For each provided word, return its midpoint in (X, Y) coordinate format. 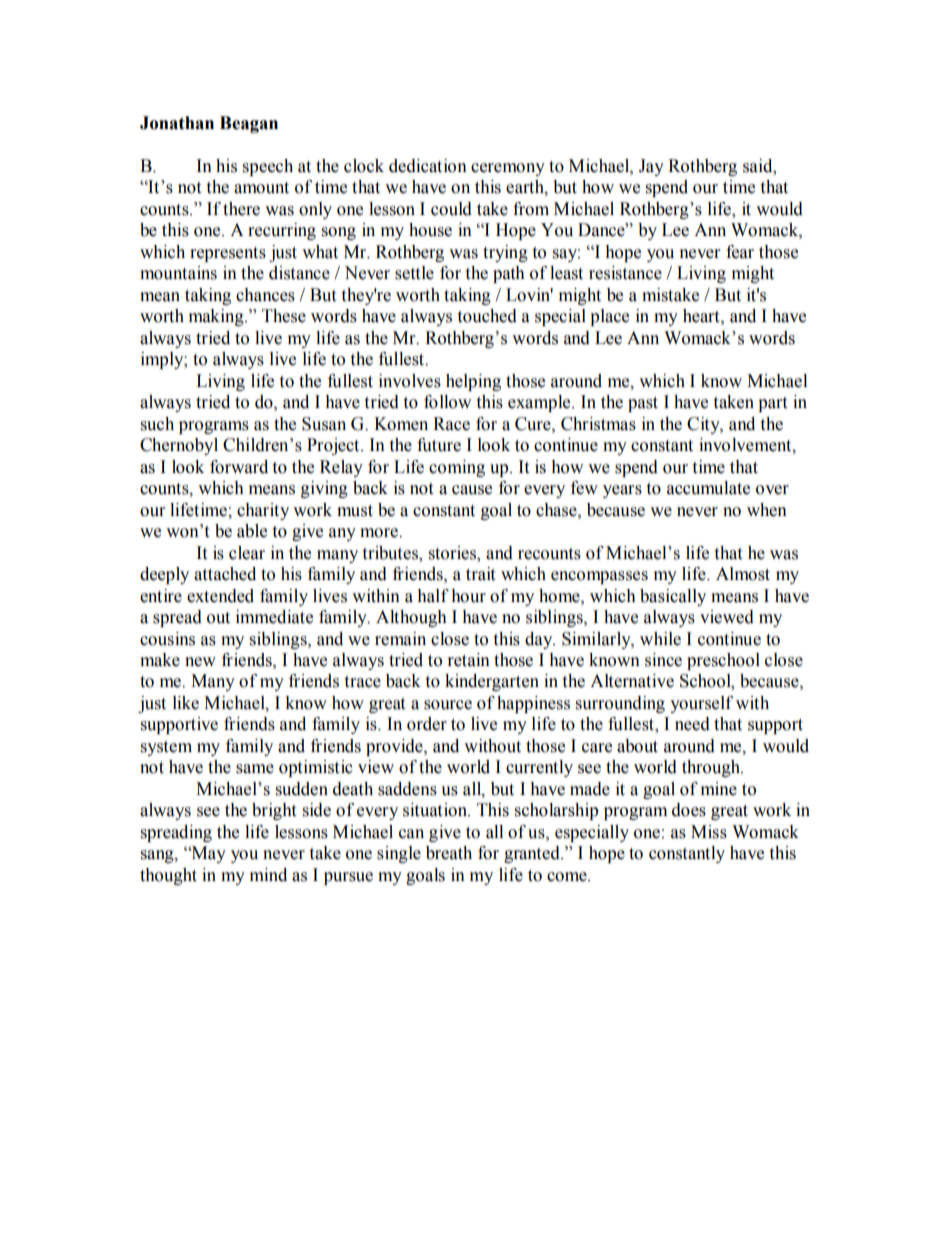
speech (268, 167)
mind (268, 875)
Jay (651, 167)
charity (263, 511)
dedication (428, 166)
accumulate (708, 488)
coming (457, 468)
